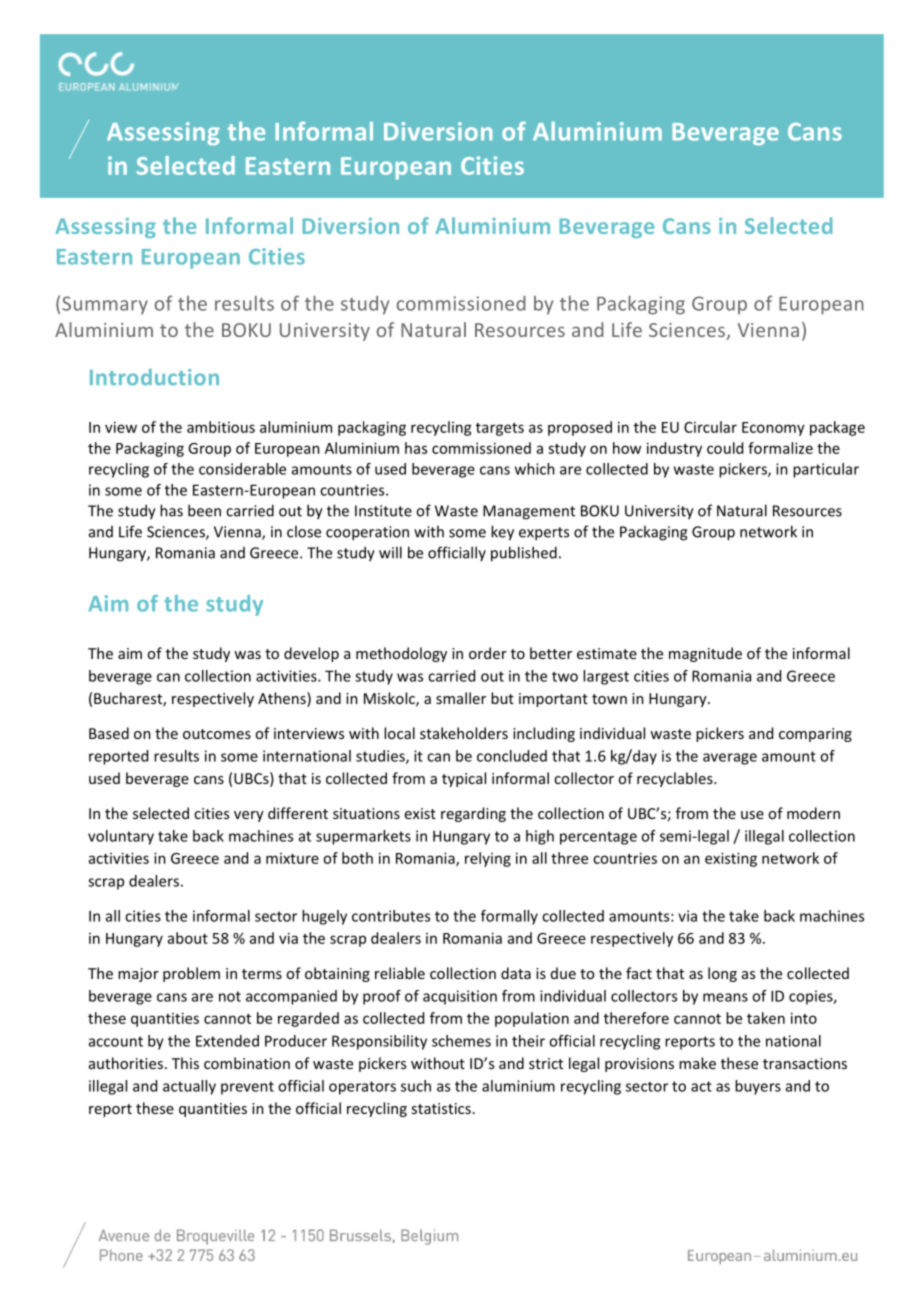 The height and width of the page is (1308, 924). What do you see at coordinates (815, 735) in the page?
I see `comparing` at bounding box center [815, 735].
